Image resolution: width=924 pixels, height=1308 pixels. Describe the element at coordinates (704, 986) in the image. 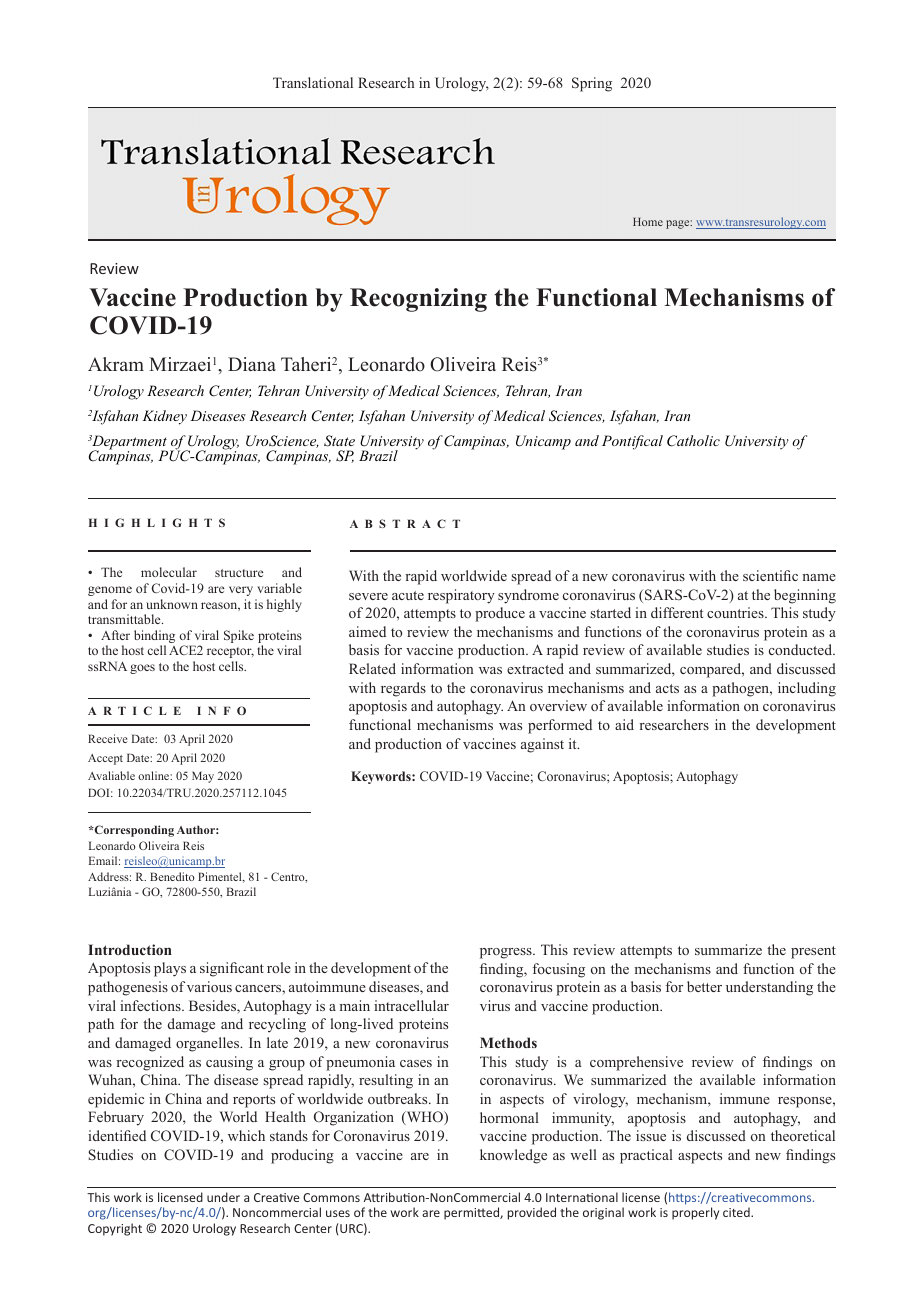

I see `better` at that location.
